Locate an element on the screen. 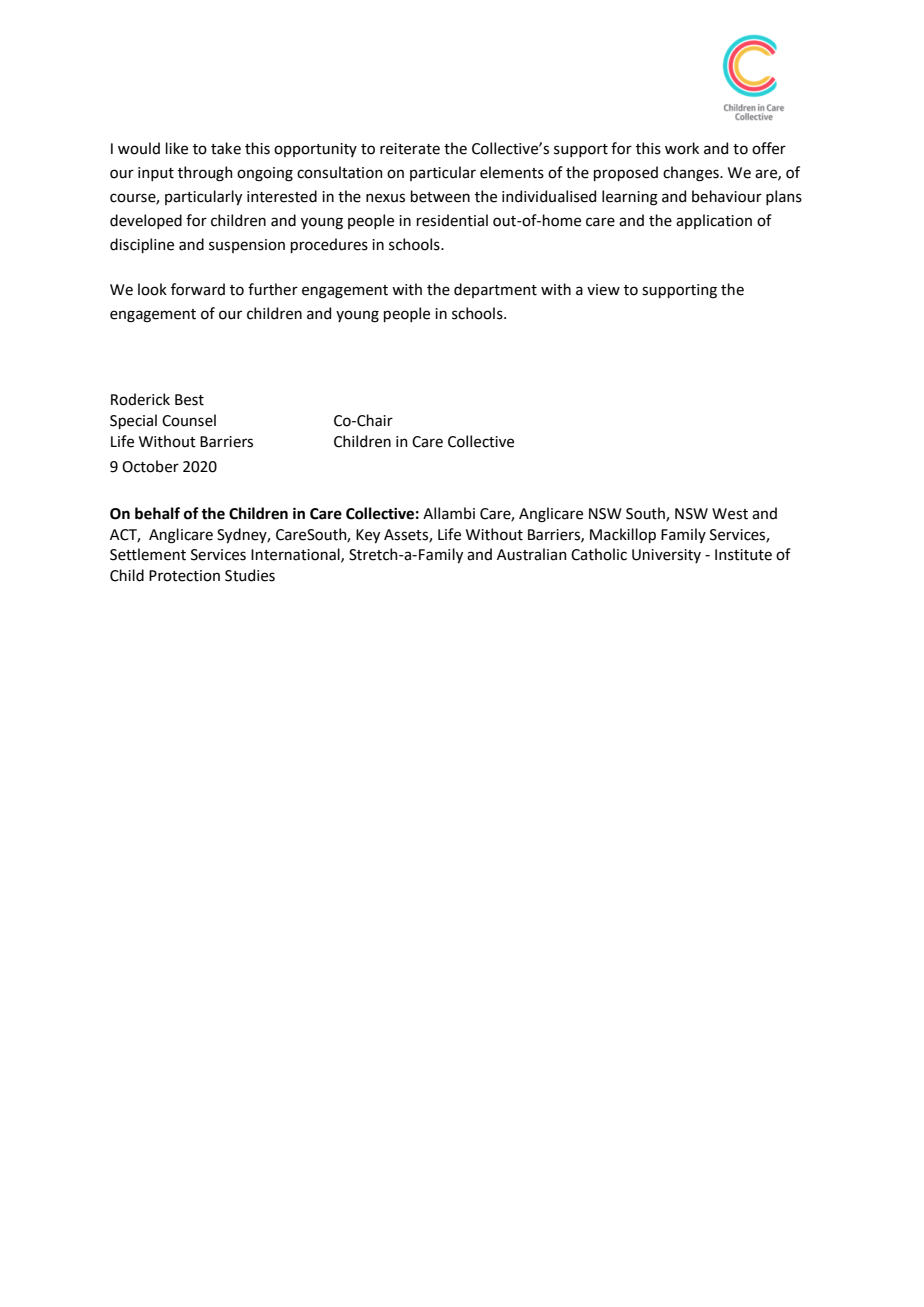 The height and width of the screenshot is (1307, 924). view is located at coordinates (603, 290).
